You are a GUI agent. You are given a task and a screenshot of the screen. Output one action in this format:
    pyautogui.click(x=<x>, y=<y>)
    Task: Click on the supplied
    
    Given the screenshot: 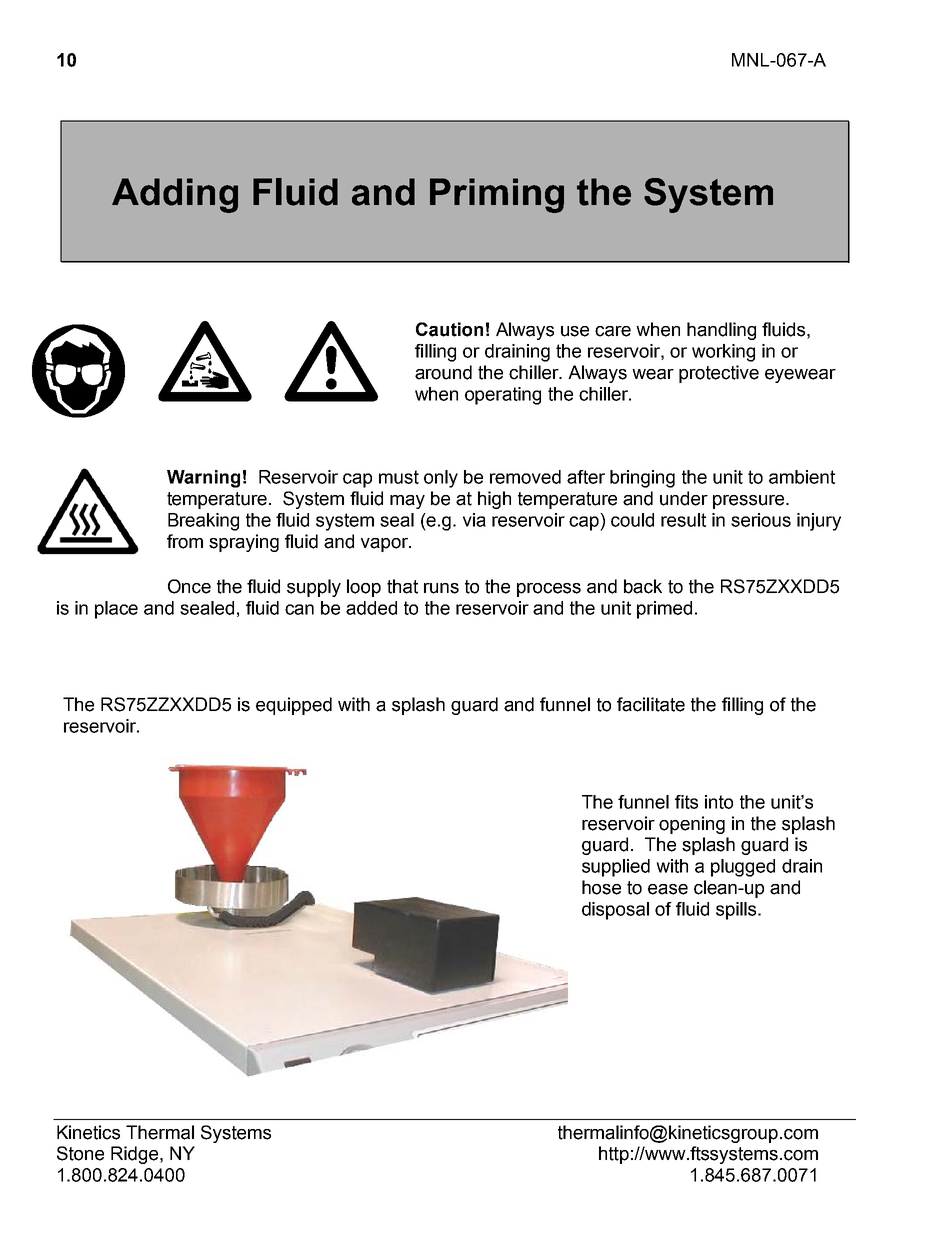 What is the action you would take?
    pyautogui.click(x=616, y=868)
